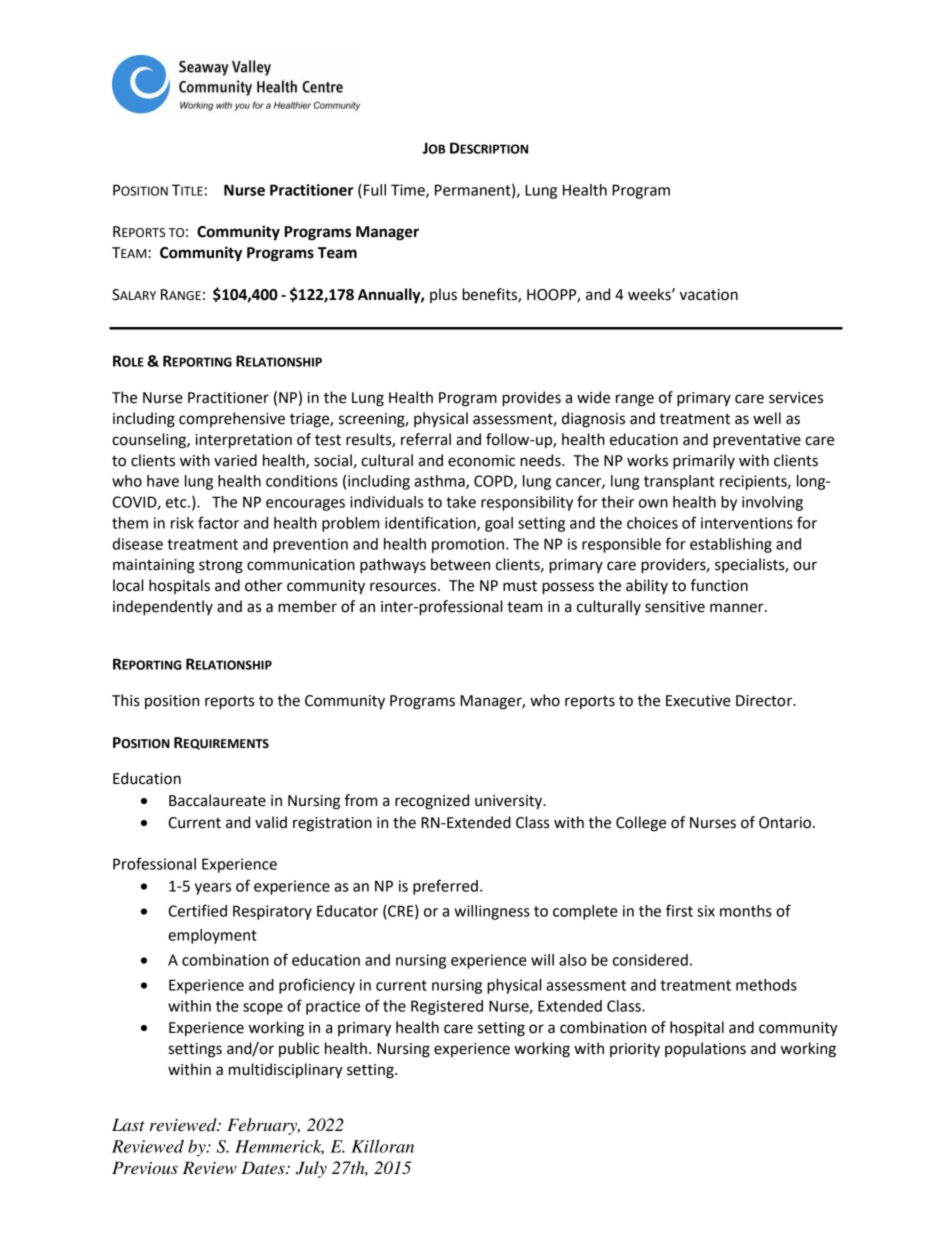 This document has height=1233, width=952. Describe the element at coordinates (263, 1126) in the document. I see `February` at that location.
